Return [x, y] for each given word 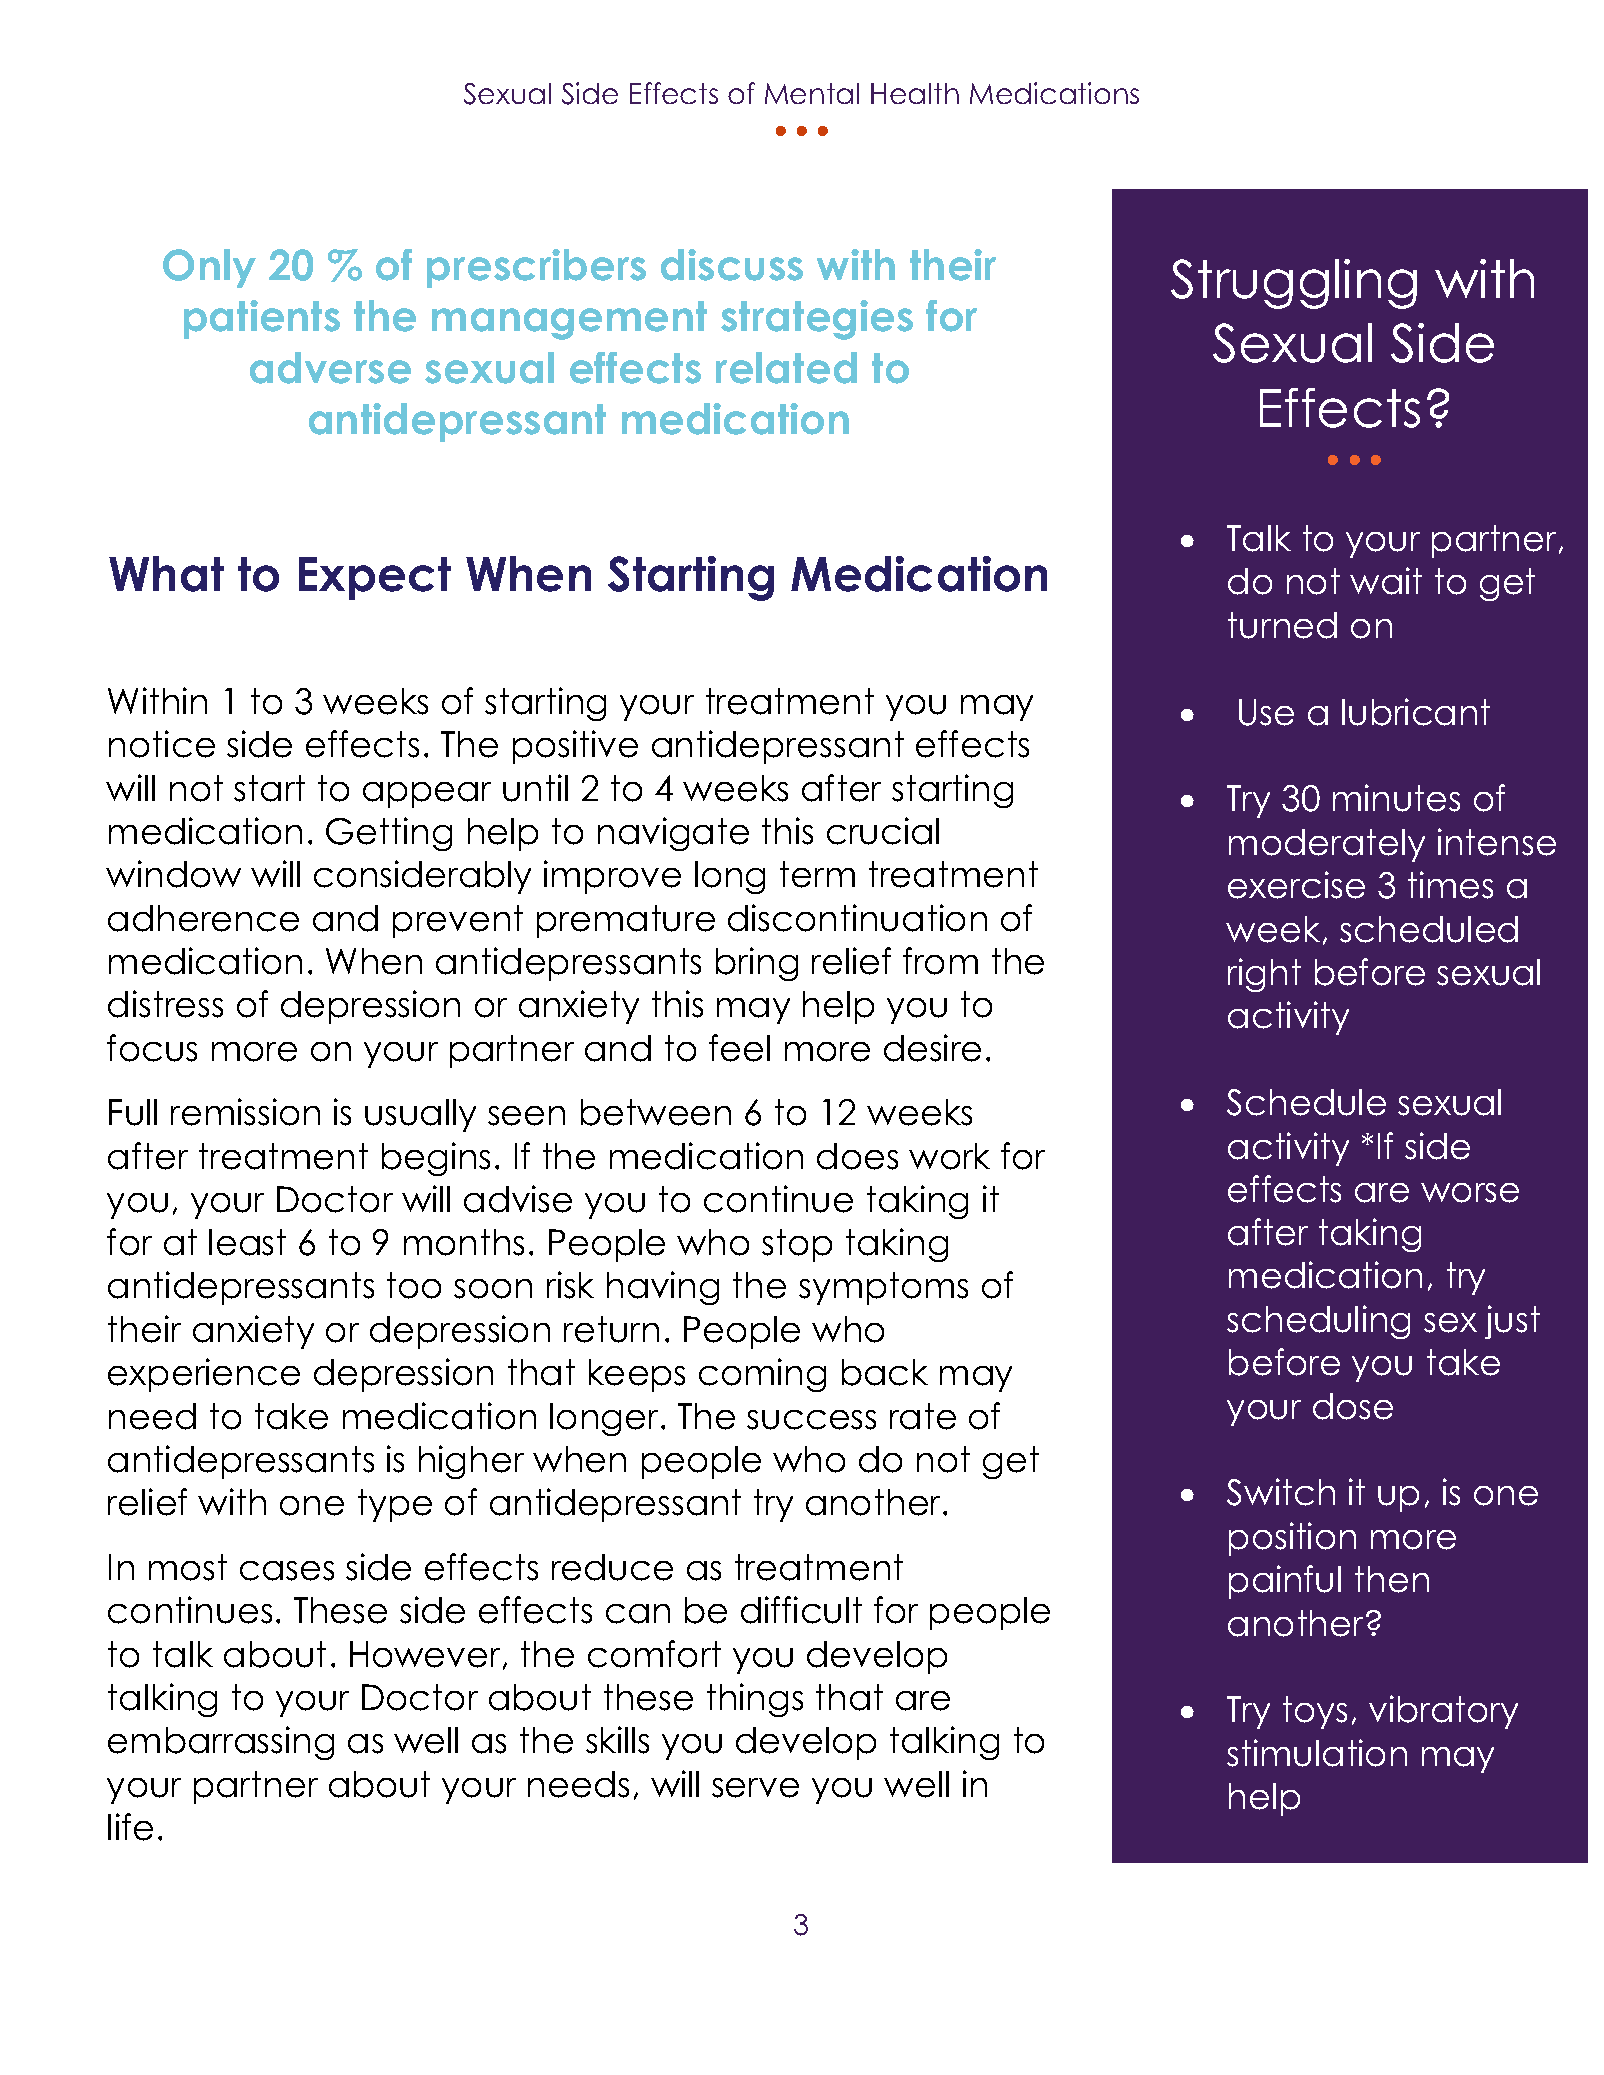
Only [209, 268]
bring [757, 964]
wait [1386, 581]
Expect [375, 578]
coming [762, 1375]
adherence [203, 918]
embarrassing [221, 1743]
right [1264, 975]
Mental [812, 93]
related [786, 368]
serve [755, 1788]
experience [204, 1375]
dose [1353, 1406]
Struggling [1294, 284]
